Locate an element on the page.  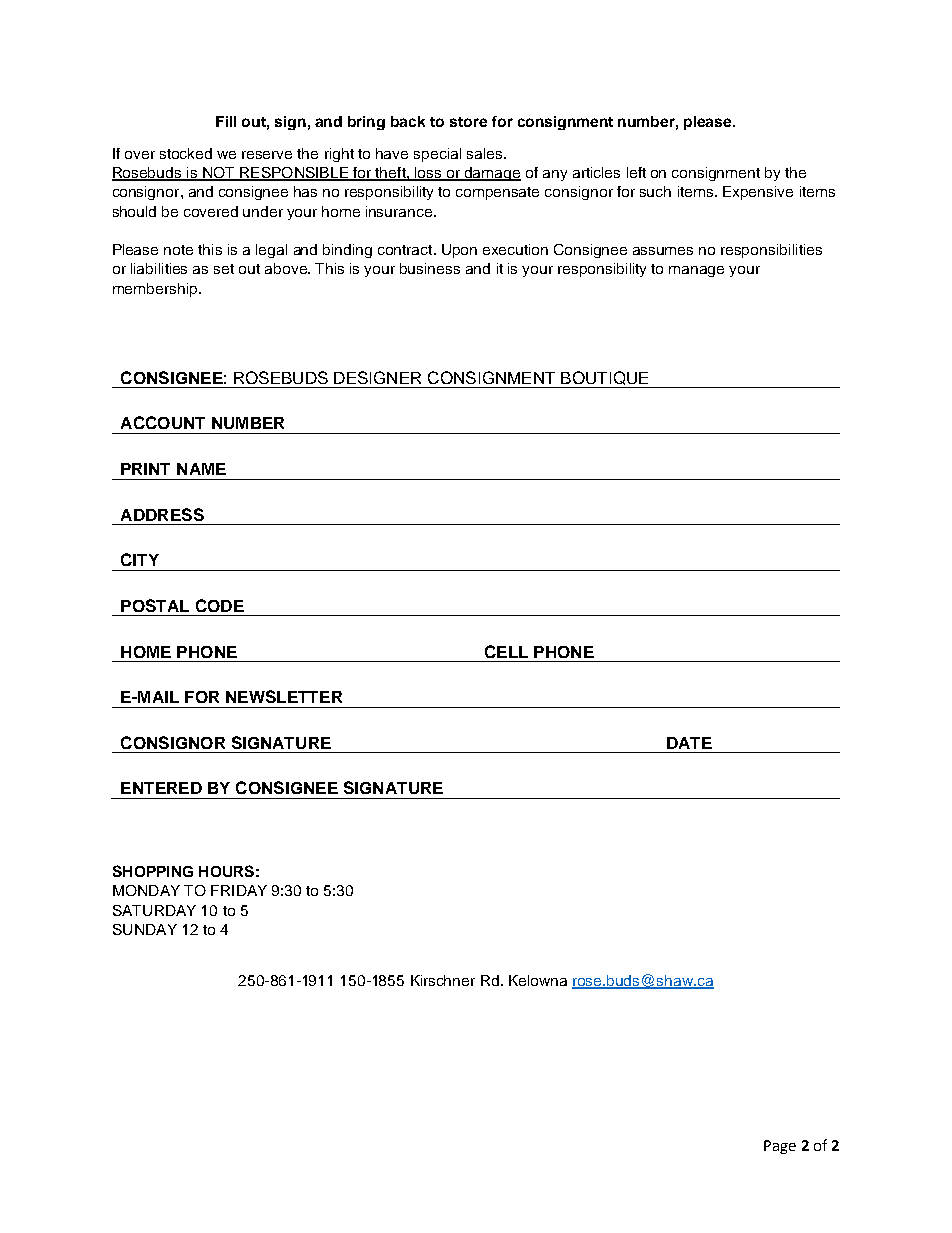
DATE is located at coordinates (689, 743).
